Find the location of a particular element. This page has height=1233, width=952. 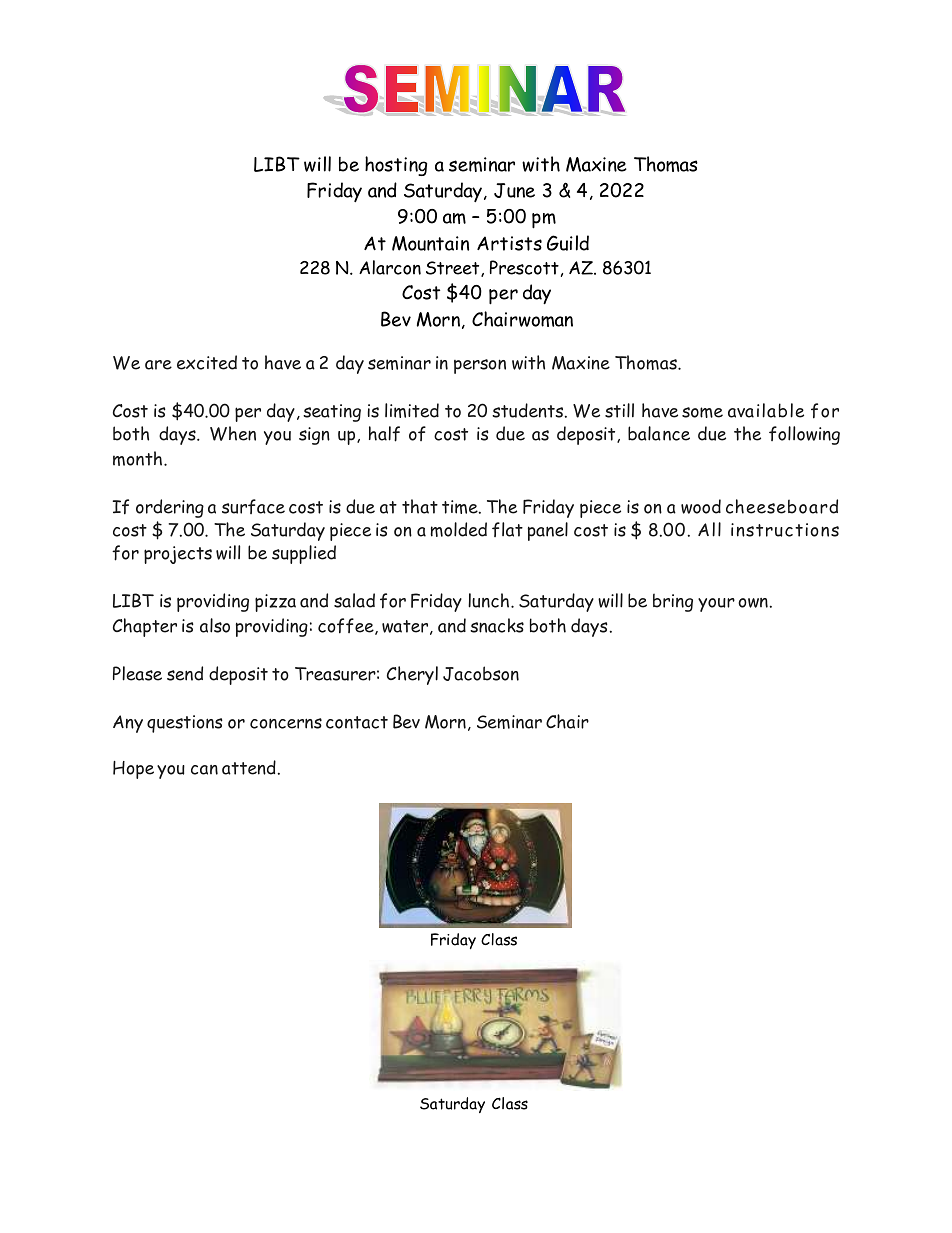

can is located at coordinates (204, 770).
